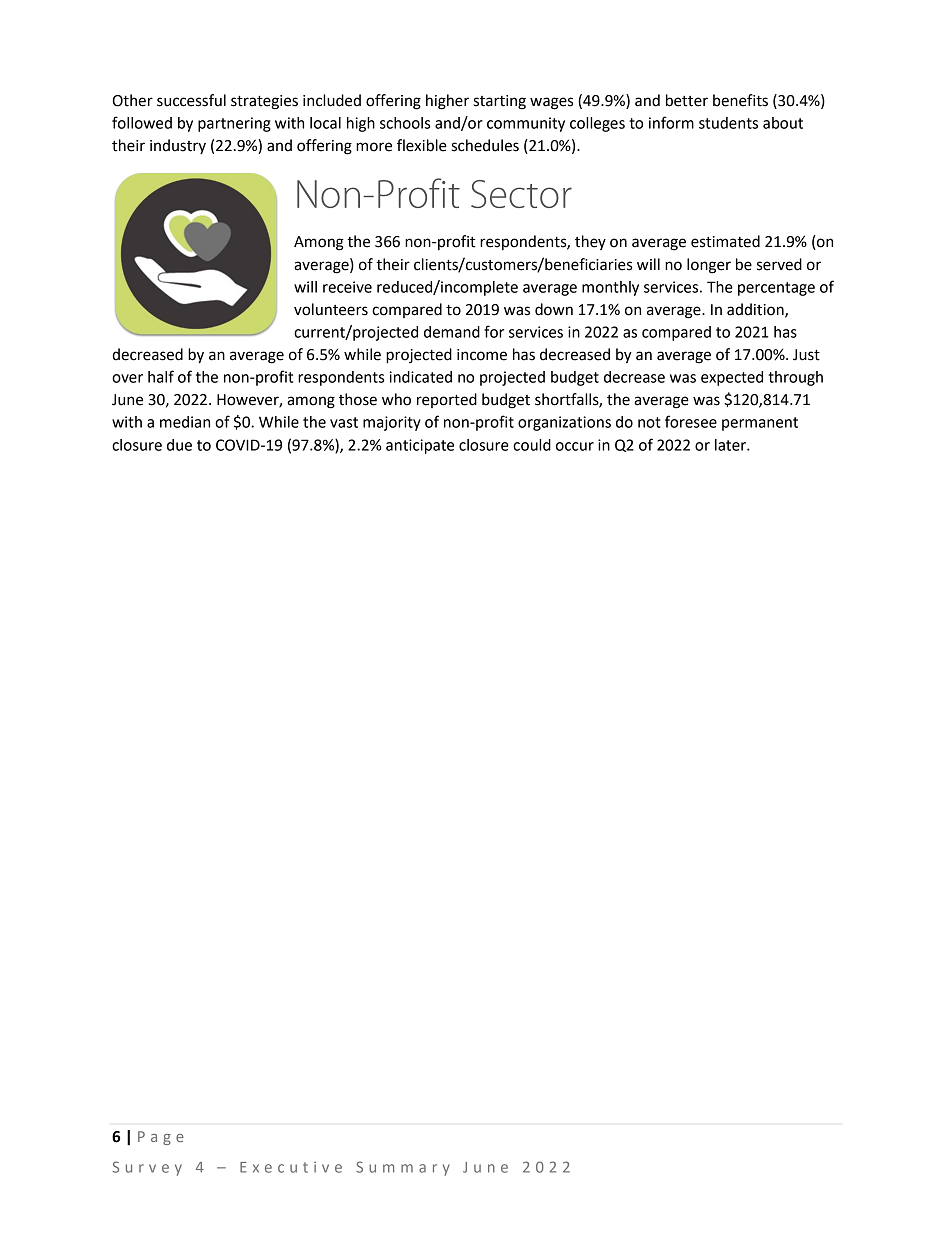  I want to click on successful, so click(191, 100).
